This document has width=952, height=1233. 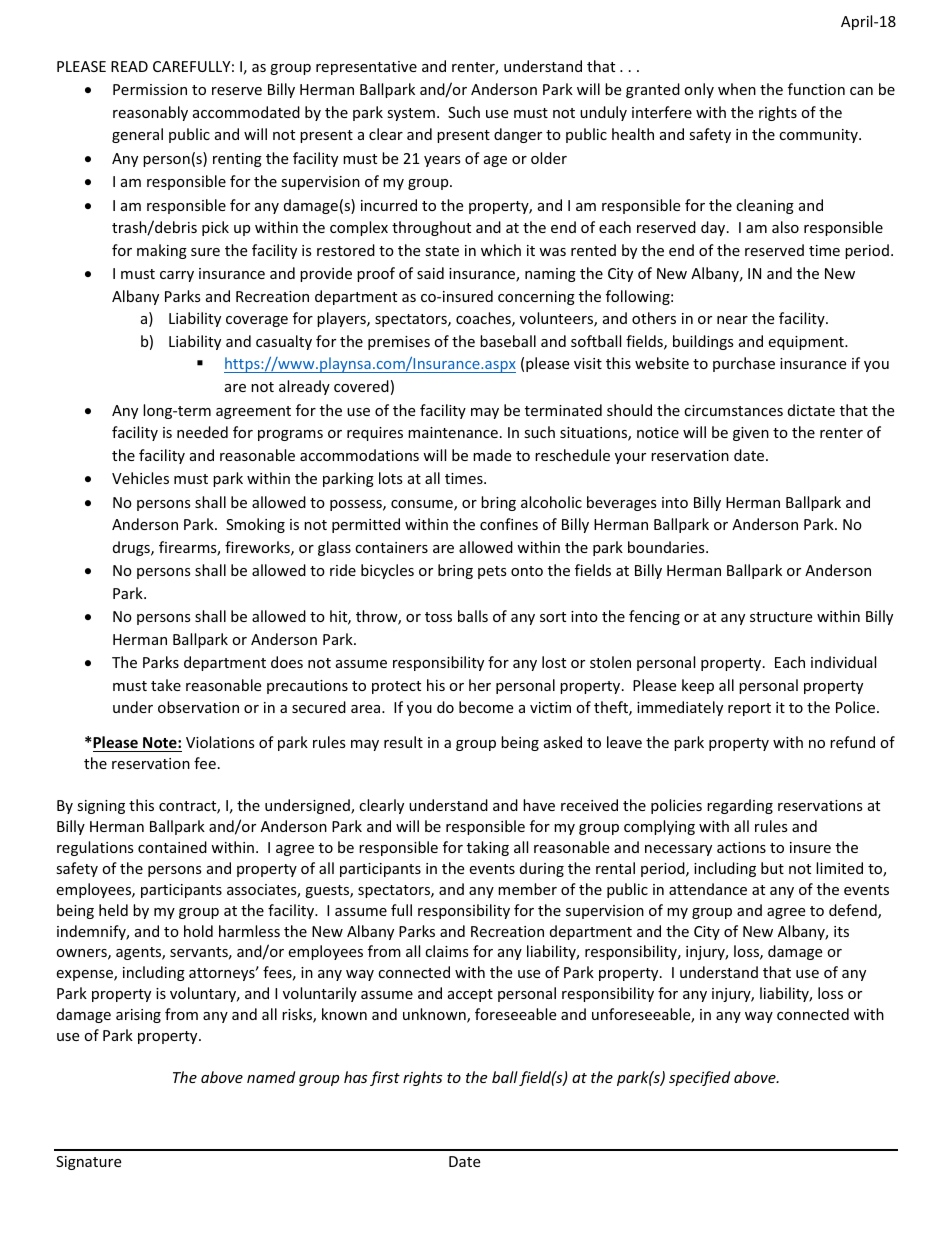 What do you see at coordinates (202, 432) in the document?
I see `needed` at bounding box center [202, 432].
